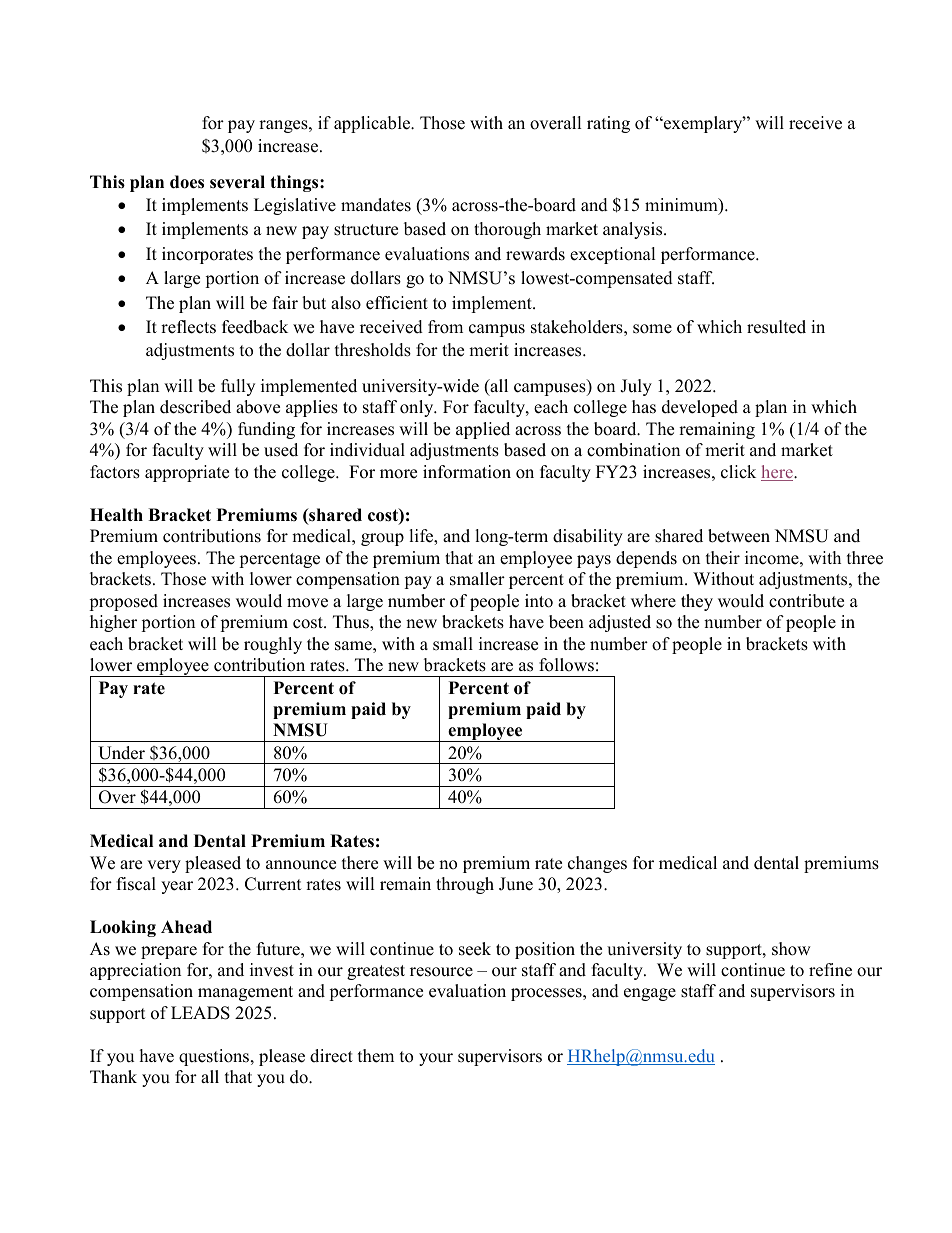 The height and width of the screenshot is (1233, 952). I want to click on thorough, so click(507, 230).
